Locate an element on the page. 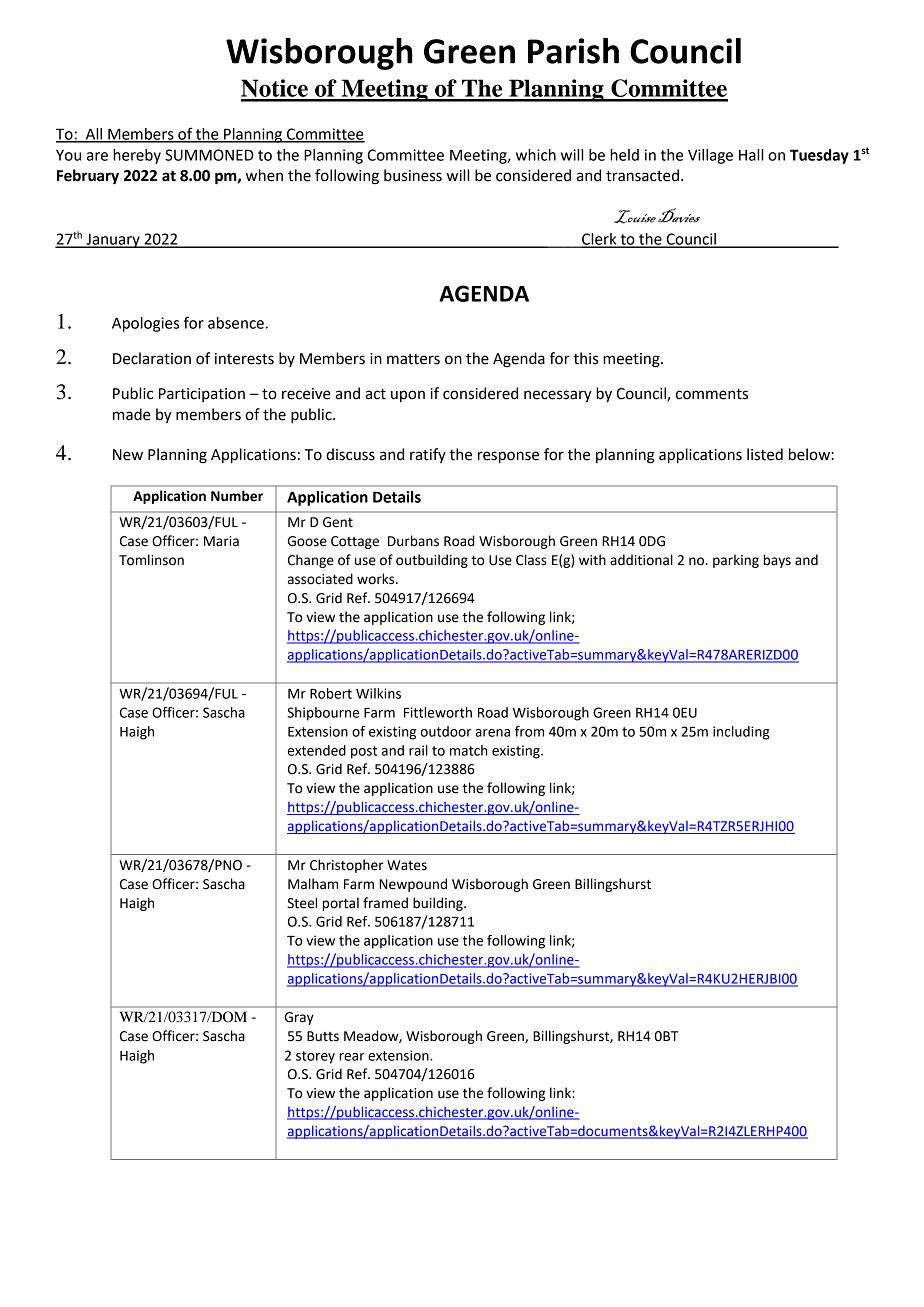 Image resolution: width=924 pixels, height=1307 pixels. Tomlinson is located at coordinates (151, 560).
